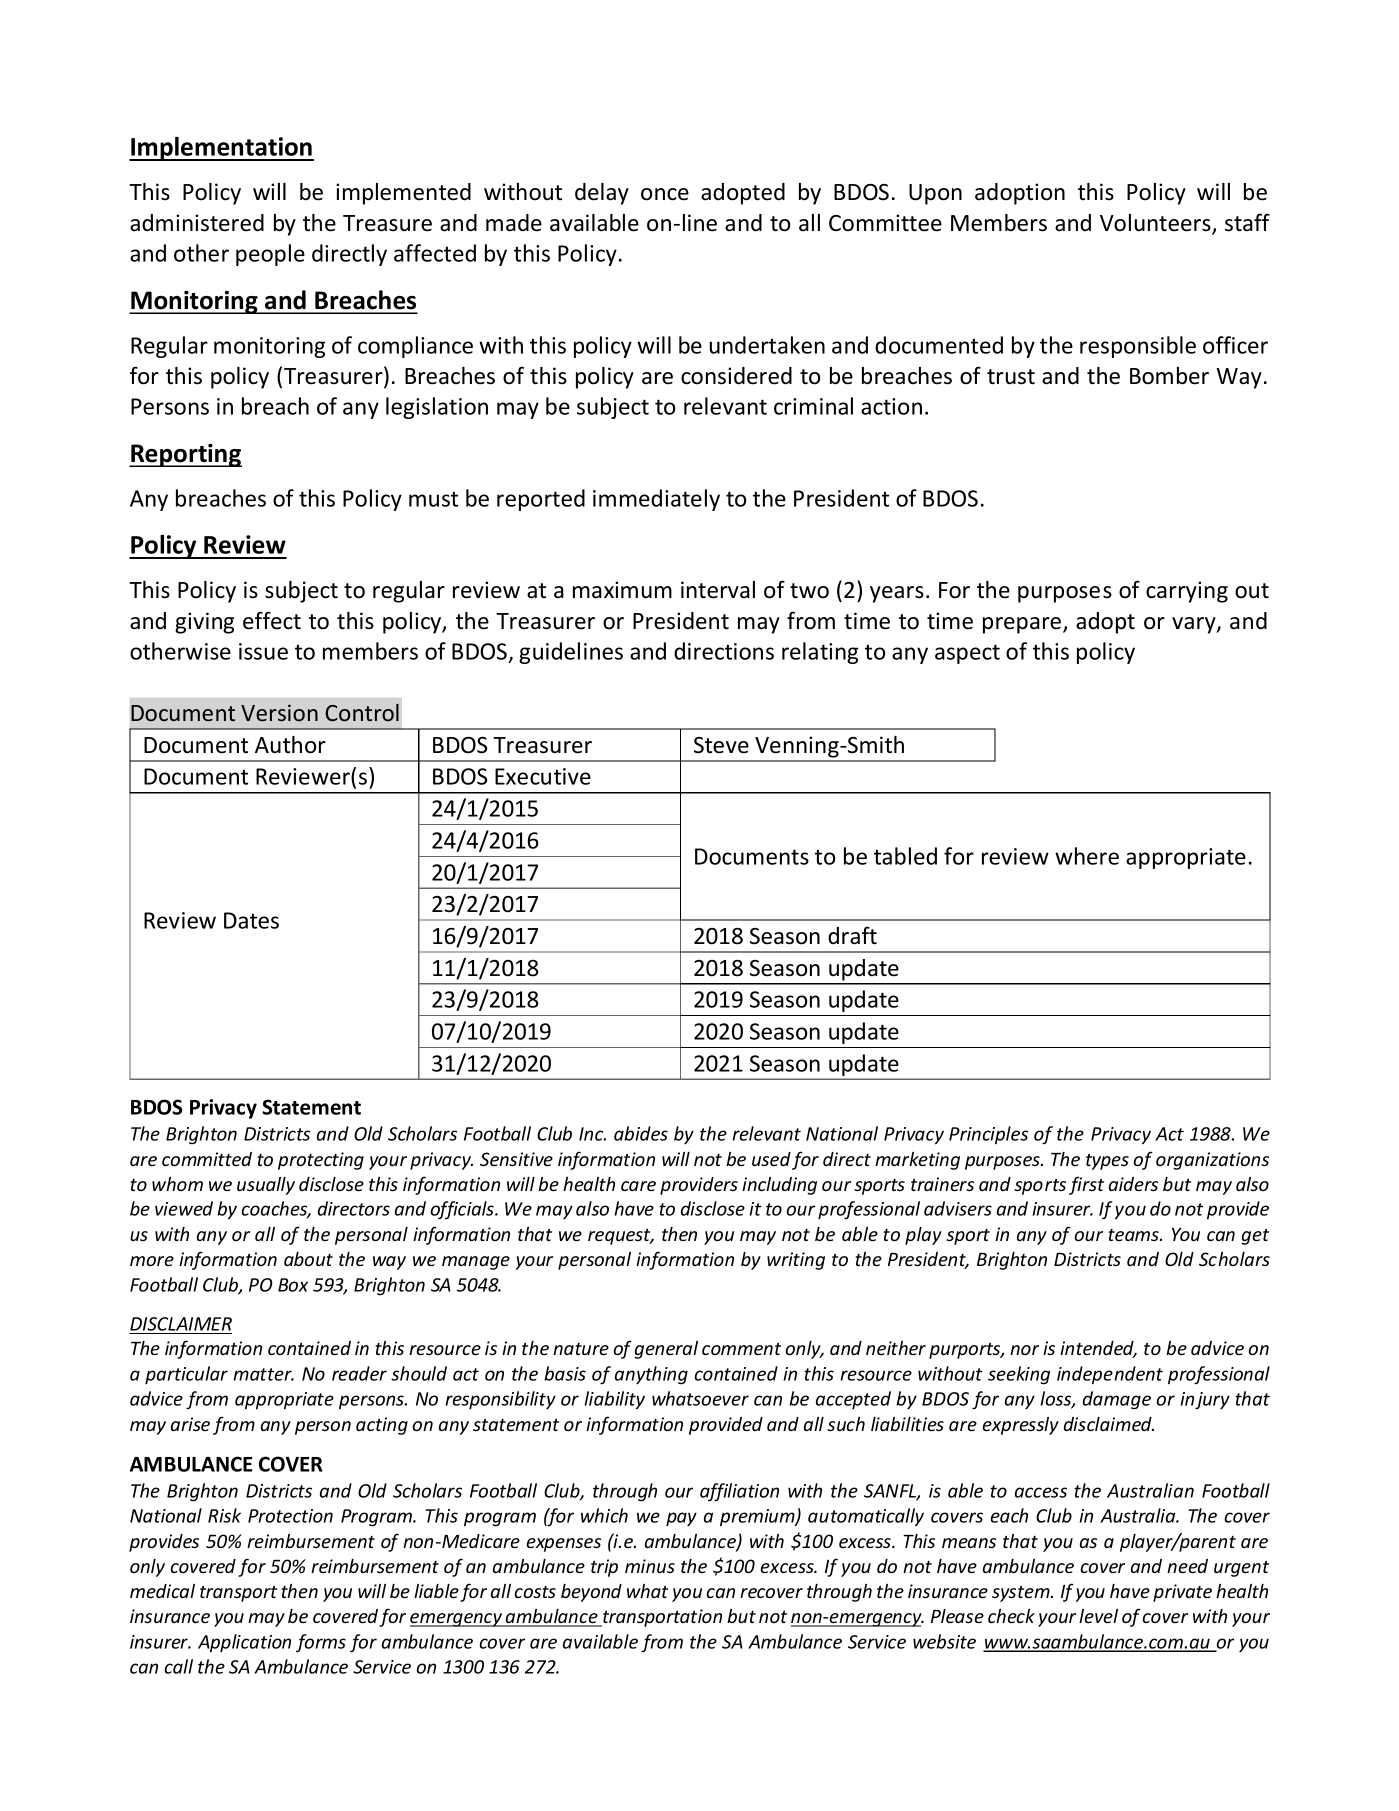 The image size is (1399, 1811). Describe the element at coordinates (665, 194) in the page. I see `once` at that location.
